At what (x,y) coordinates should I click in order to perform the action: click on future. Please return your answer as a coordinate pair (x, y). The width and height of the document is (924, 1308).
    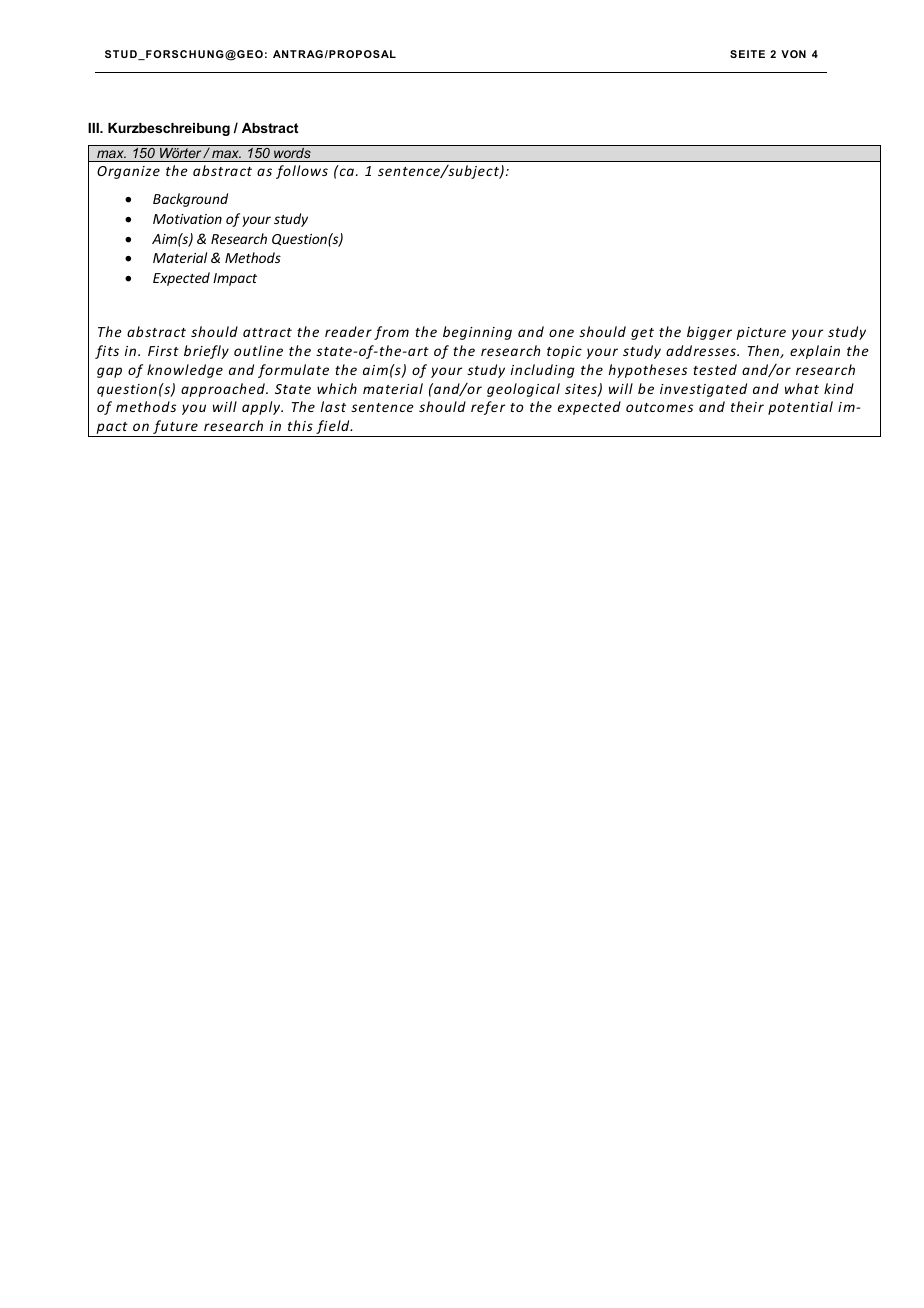
    Looking at the image, I should click on (175, 428).
